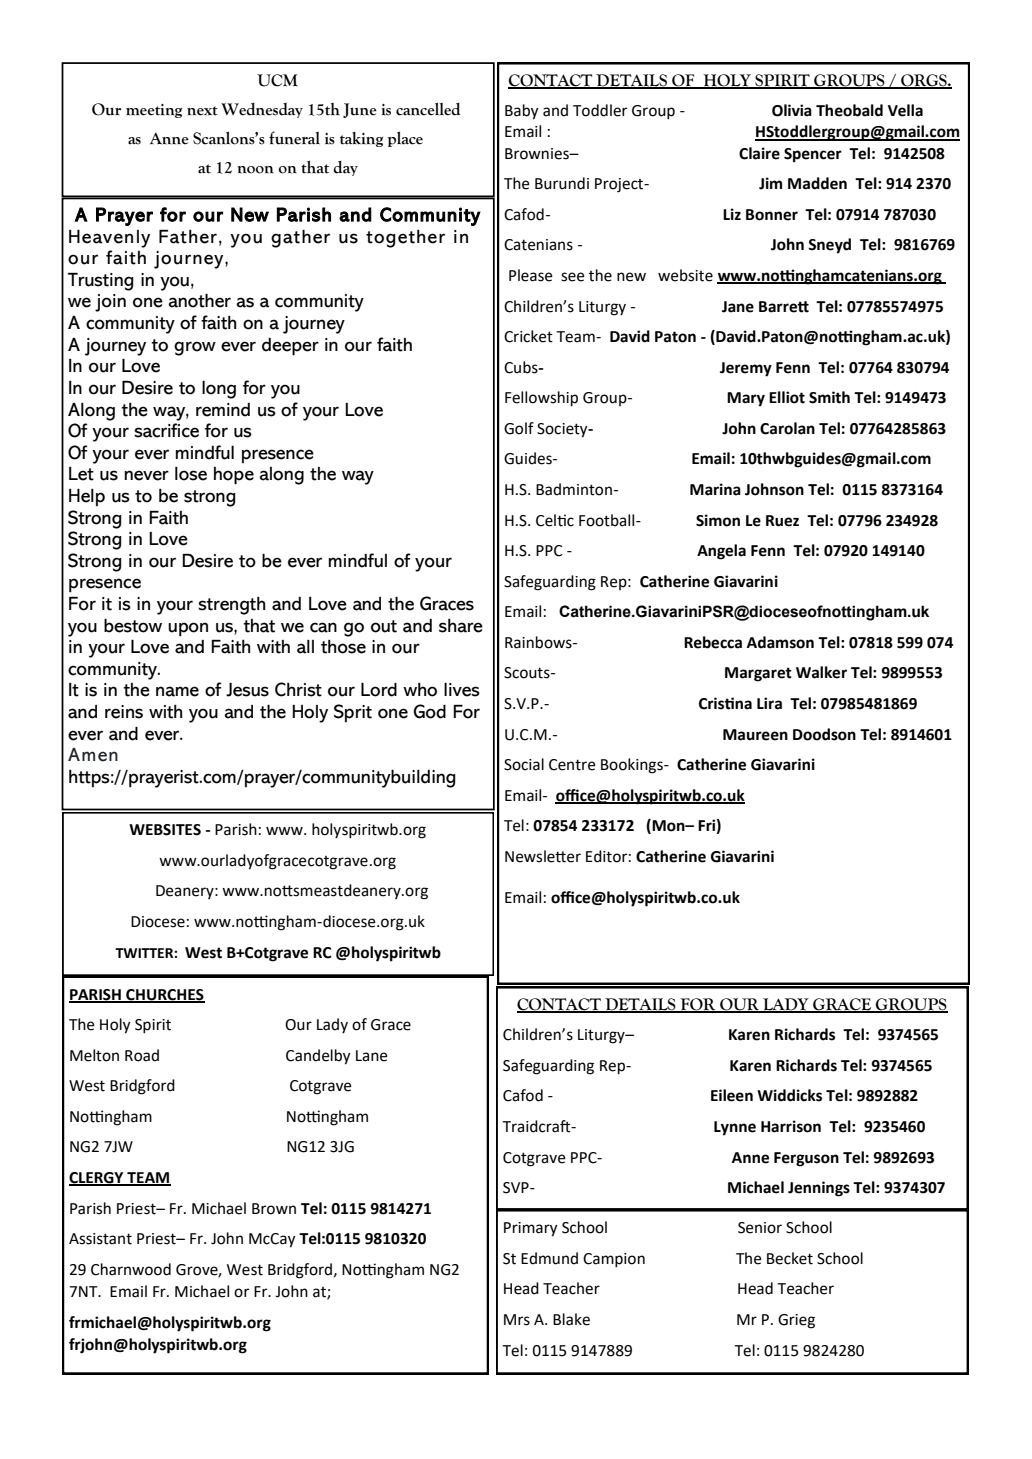 The height and width of the image is (1459, 1032). Describe the element at coordinates (177, 691) in the image. I see `name` at that location.
